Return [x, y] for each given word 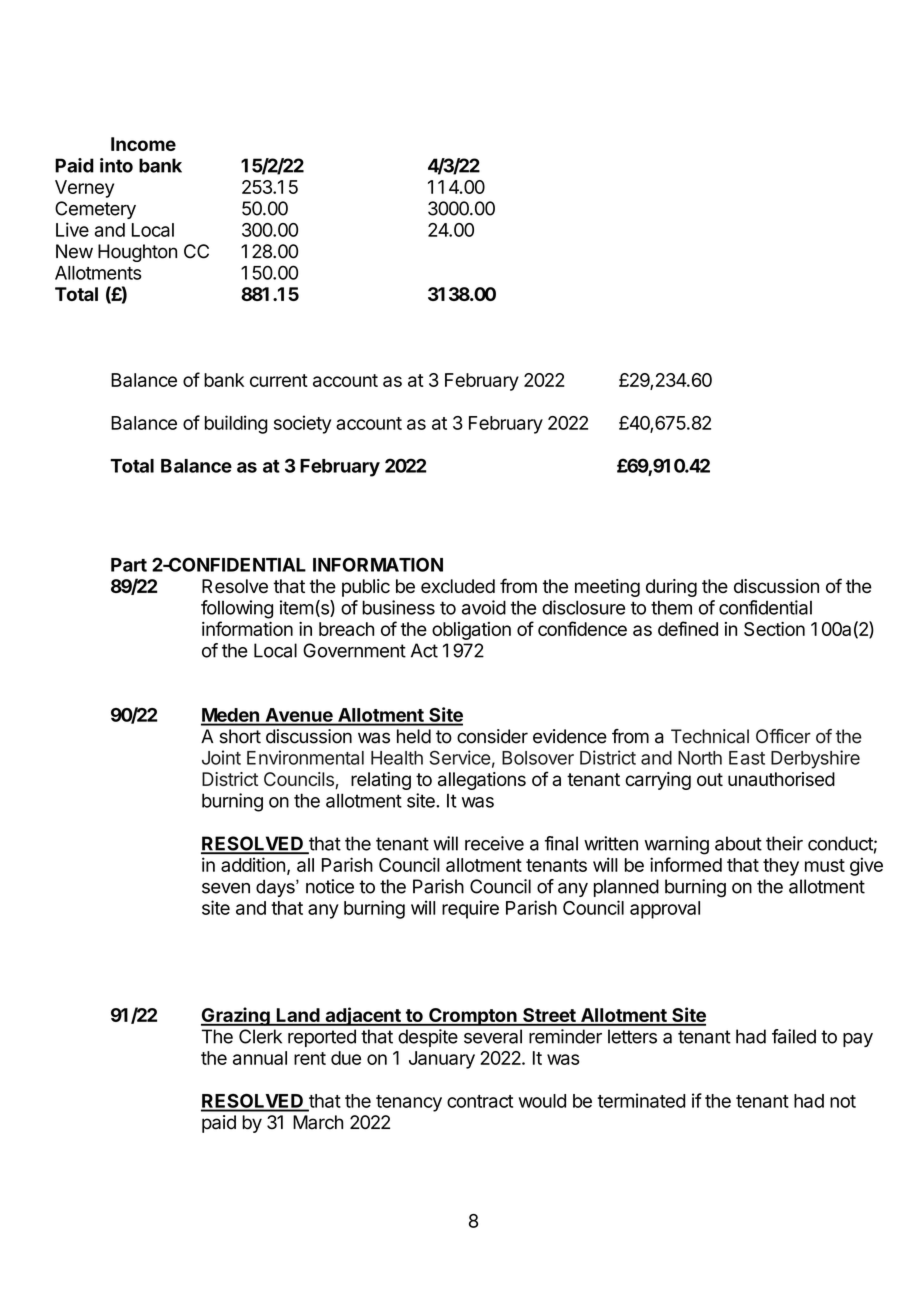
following [237, 609]
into [116, 165]
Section [774, 629]
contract [480, 1101]
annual [260, 1058]
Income [143, 144]
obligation [471, 631]
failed [794, 1036]
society [302, 424]
